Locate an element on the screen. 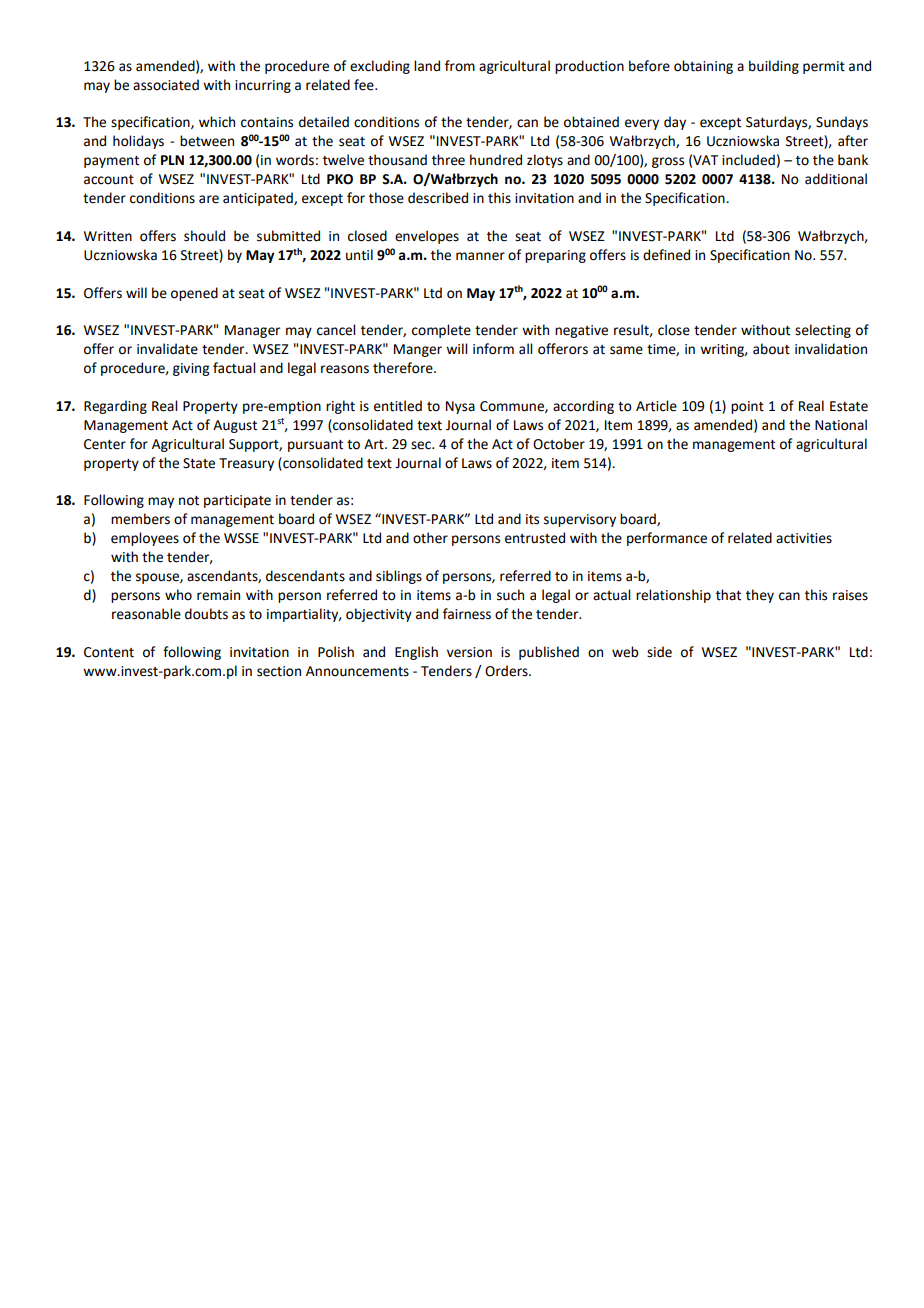  defined is located at coordinates (666, 255).
